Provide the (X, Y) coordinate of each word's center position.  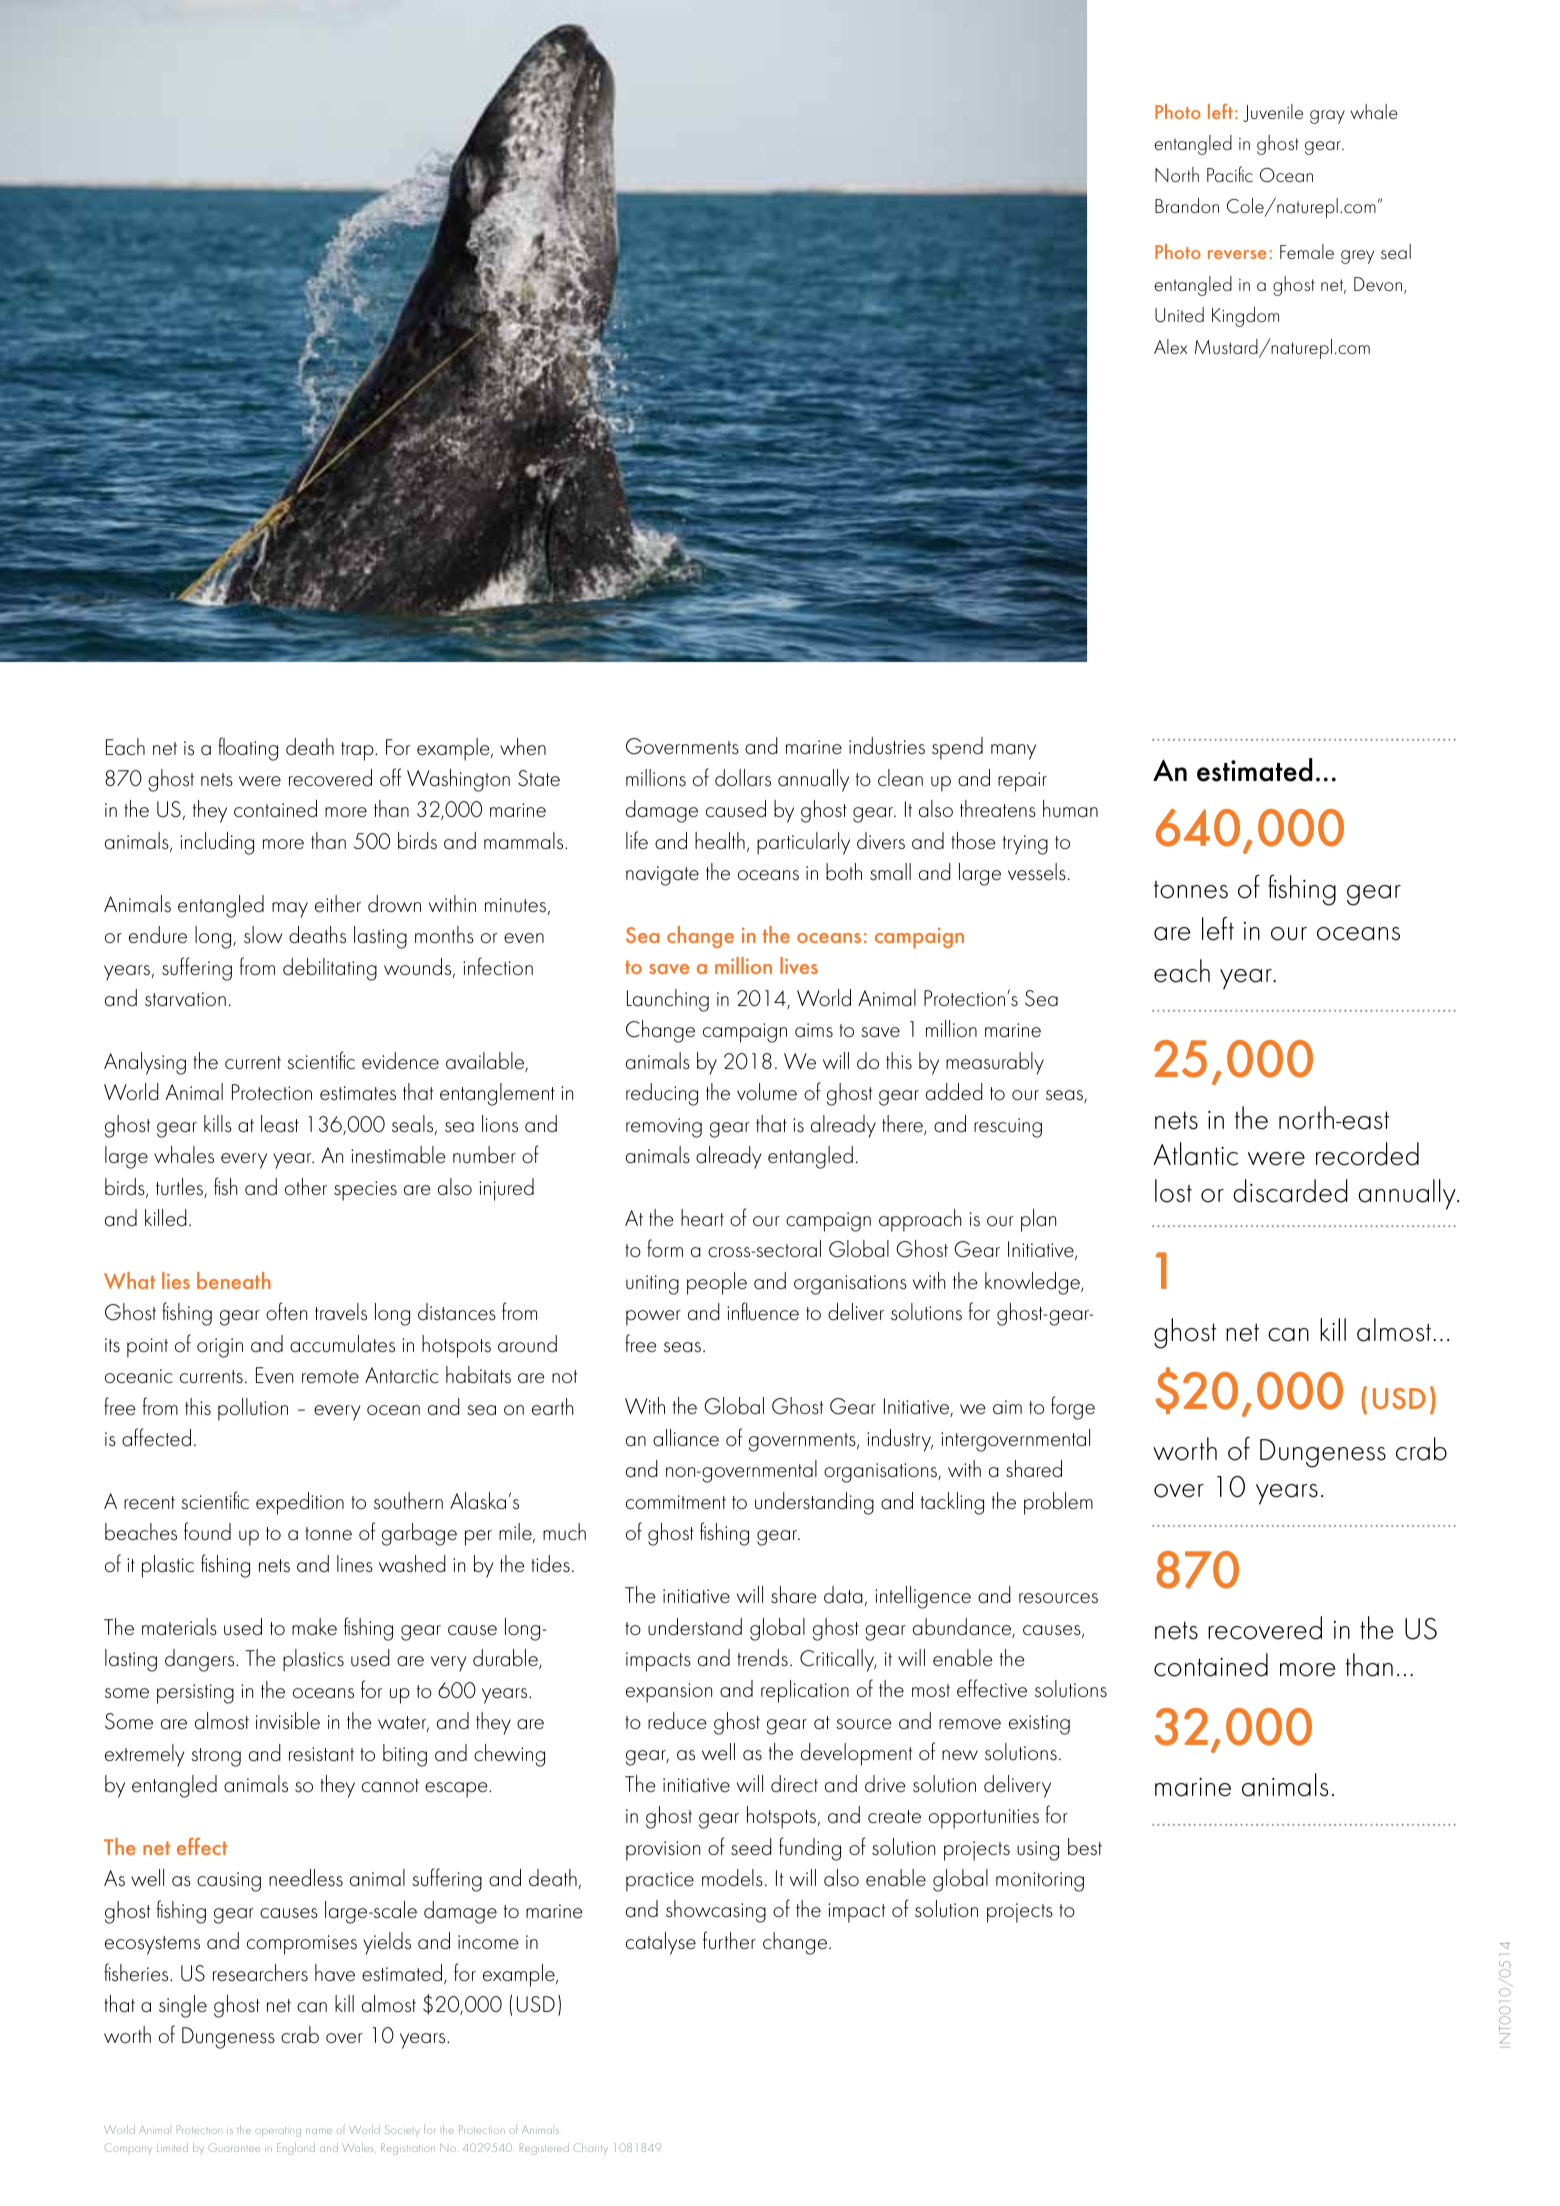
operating (278, 2132)
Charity (590, 2149)
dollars (743, 778)
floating (248, 749)
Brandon (1187, 205)
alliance (686, 1438)
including (217, 843)
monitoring (1040, 1882)
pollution (253, 1409)
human (1070, 809)
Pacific (1230, 174)
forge (1073, 1408)
